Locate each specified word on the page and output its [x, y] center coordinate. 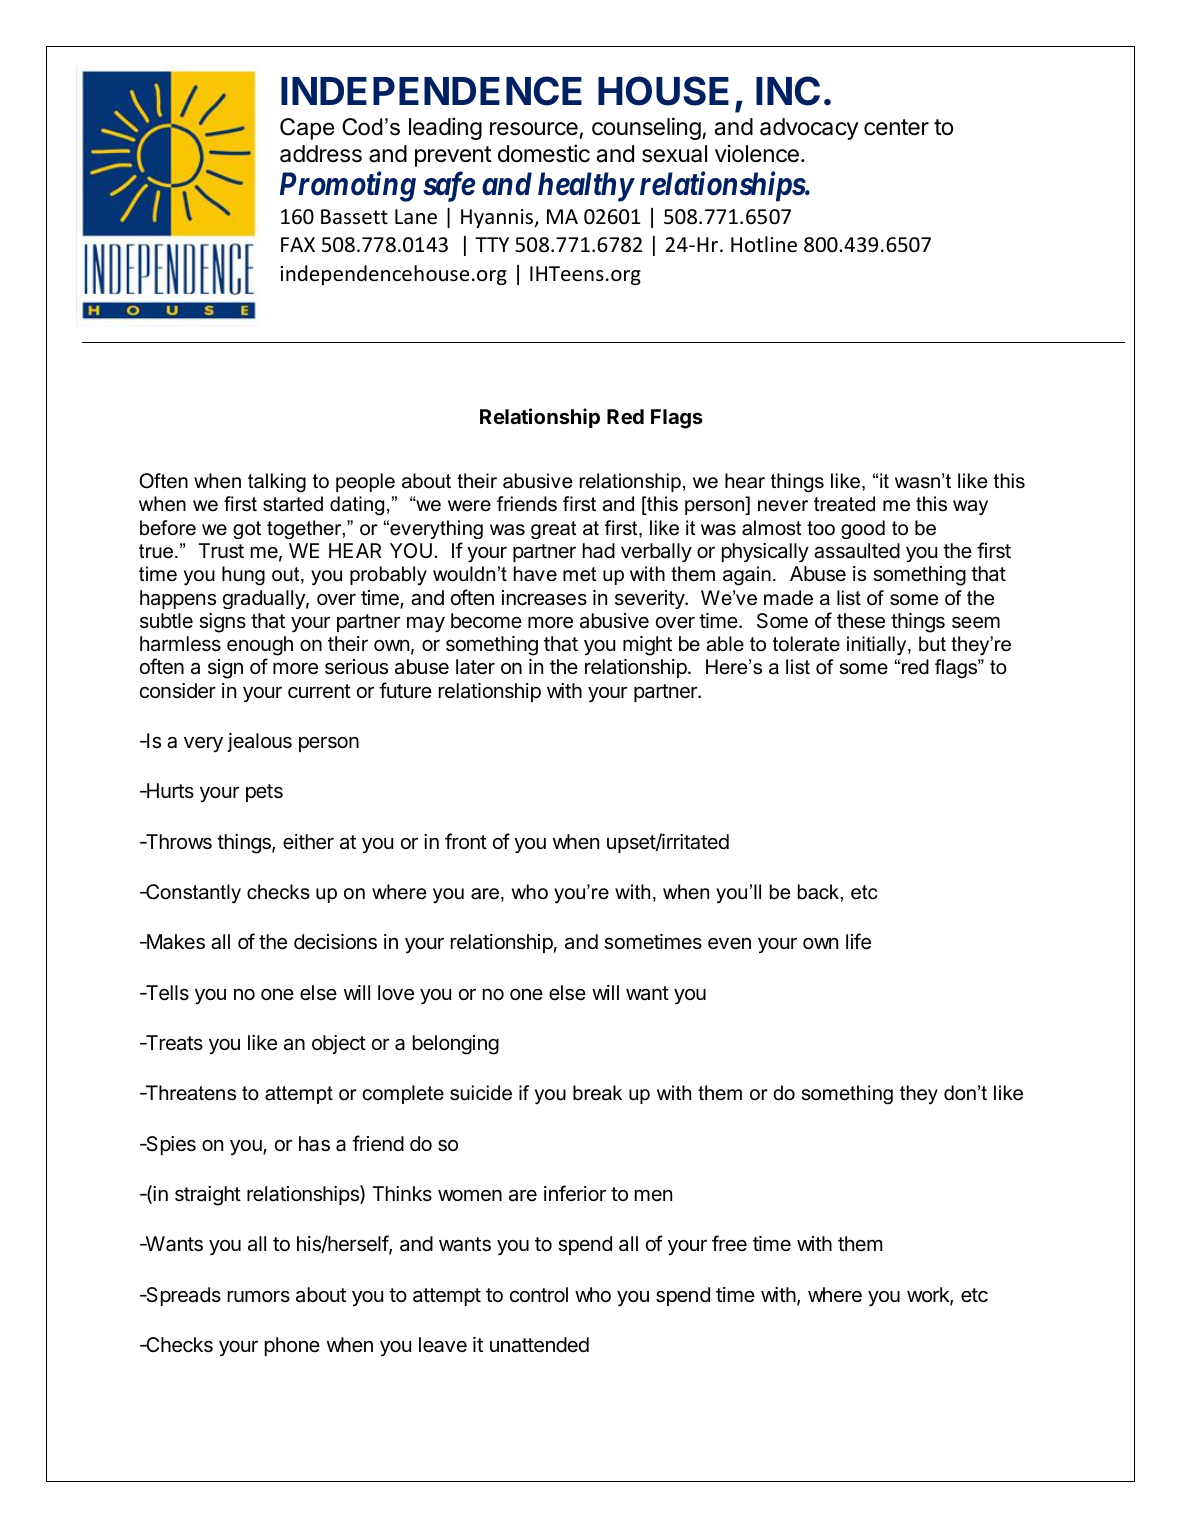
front [466, 841]
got [247, 530]
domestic [544, 153]
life [858, 941]
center [896, 127]
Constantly [192, 894]
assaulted [857, 551]
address [321, 154]
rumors [259, 1296]
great [553, 530]
